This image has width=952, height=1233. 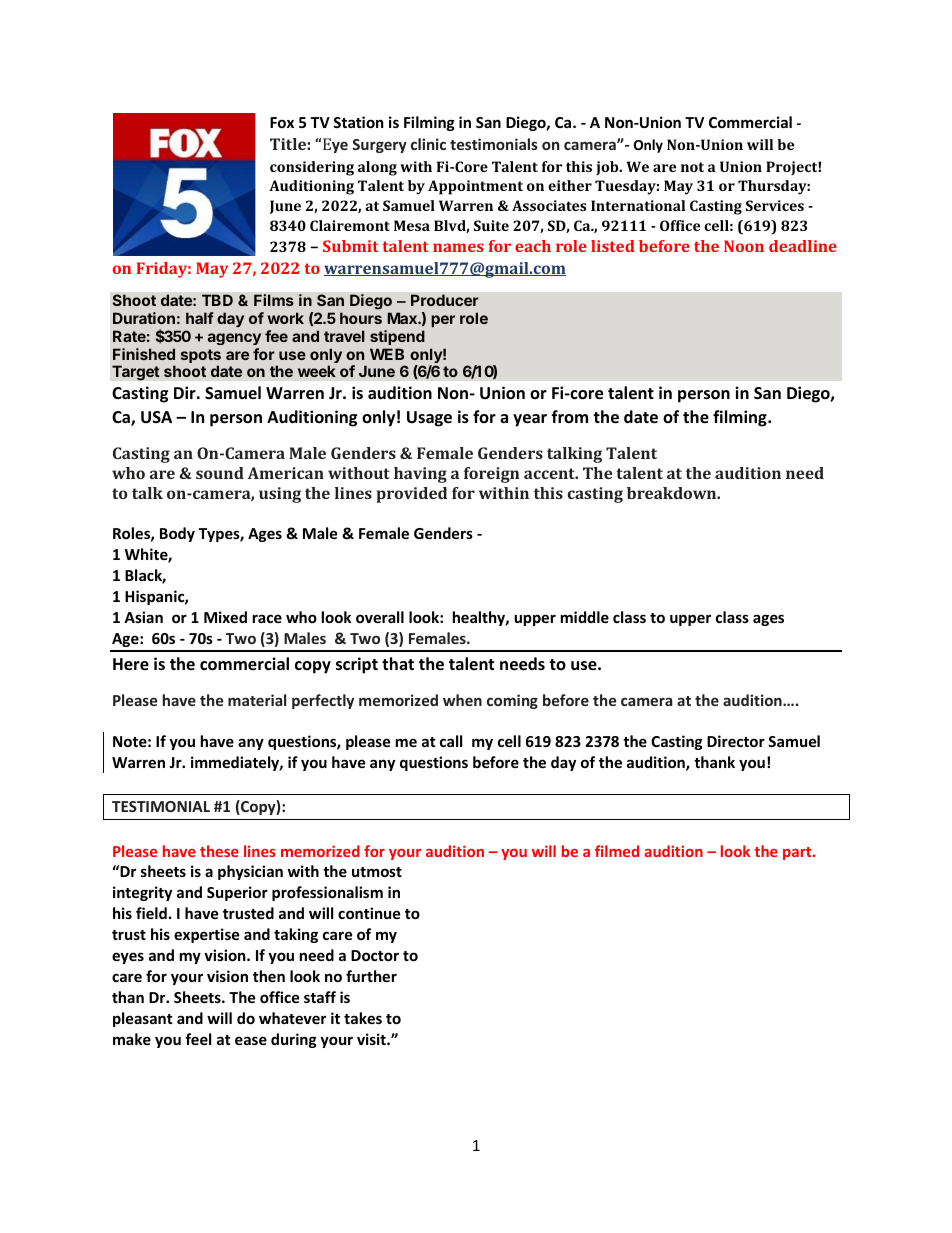 What do you see at coordinates (372, 1039) in the image?
I see `visit` at bounding box center [372, 1039].
